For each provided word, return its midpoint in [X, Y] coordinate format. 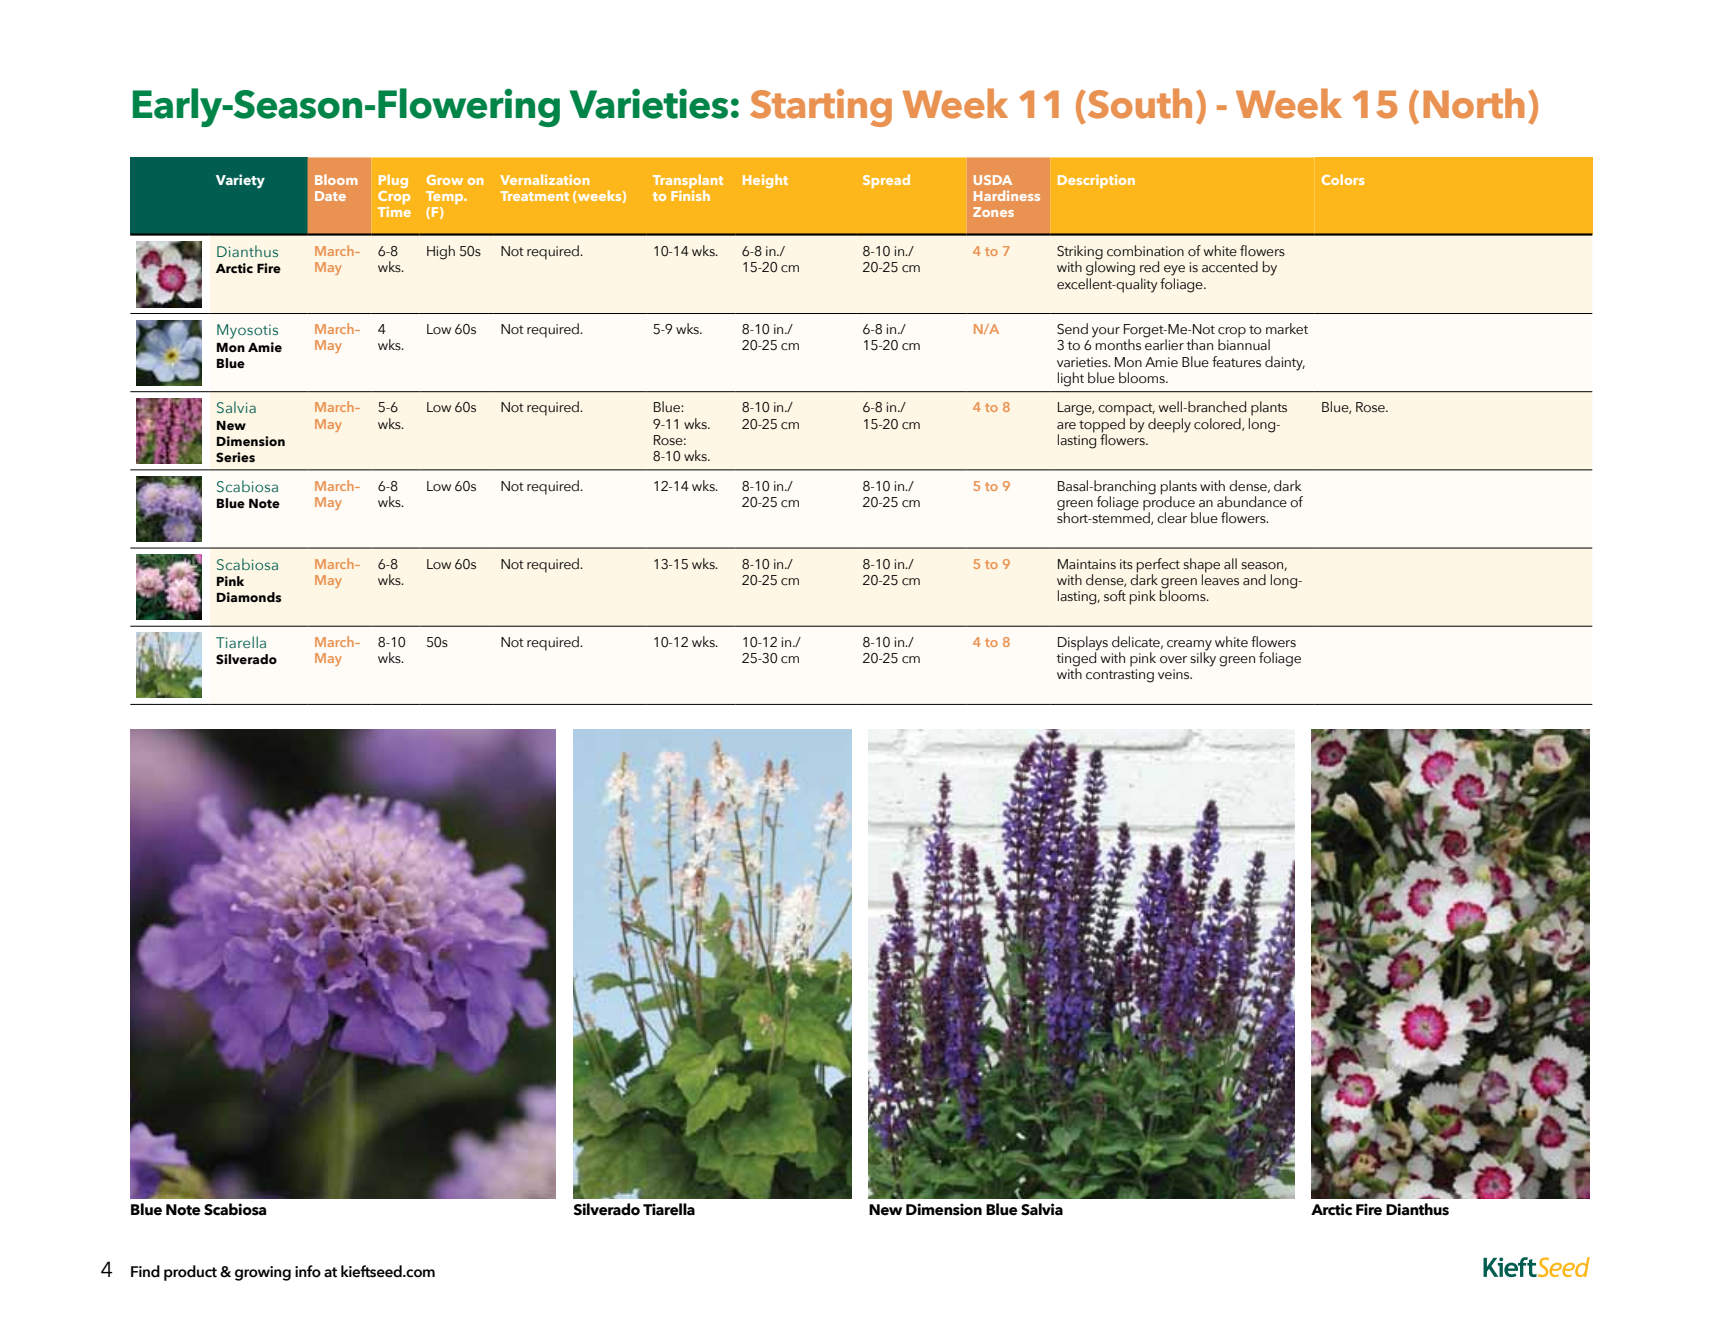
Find [145, 1271]
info [308, 1271]
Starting [821, 108]
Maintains [1087, 564]
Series [235, 457]
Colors [1343, 179]
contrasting [1120, 676]
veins [1175, 674]
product [190, 1273]
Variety [240, 181]
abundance [1252, 502]
